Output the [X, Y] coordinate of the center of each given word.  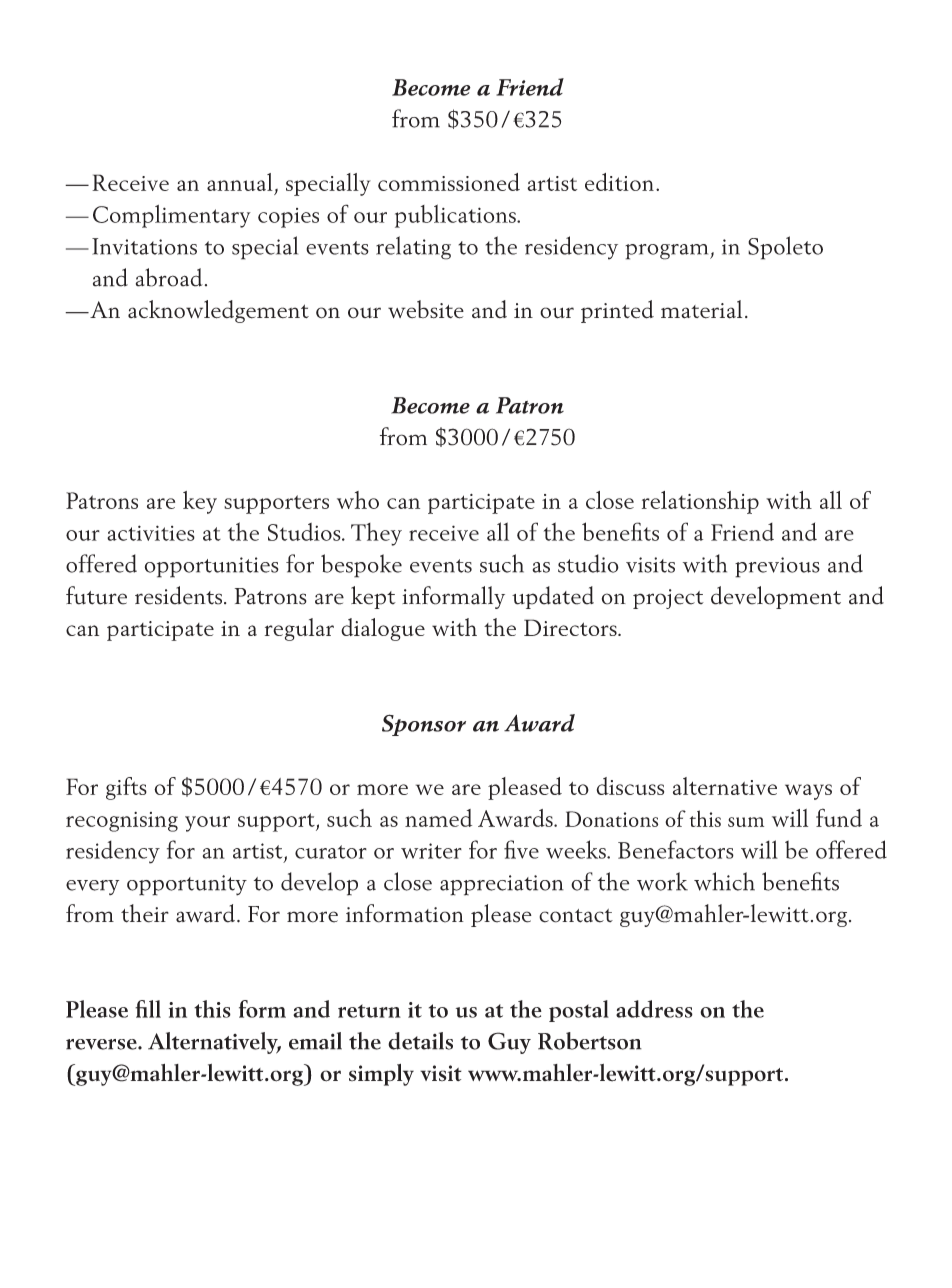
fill [148, 1009]
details [420, 1041]
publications [456, 216]
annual [240, 182]
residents [180, 595]
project [668, 599]
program [668, 252]
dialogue [383, 629]
